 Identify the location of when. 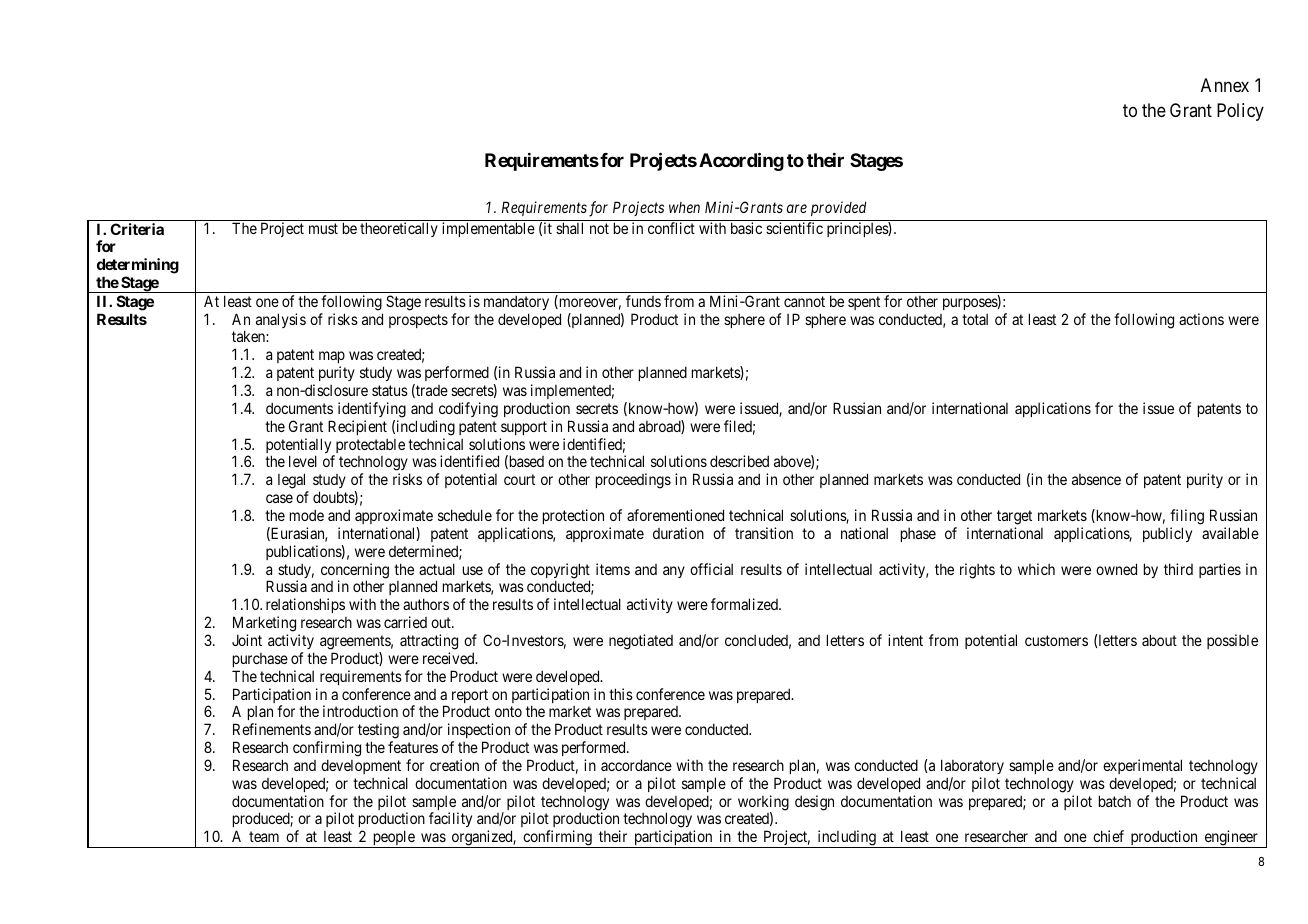
(684, 207).
